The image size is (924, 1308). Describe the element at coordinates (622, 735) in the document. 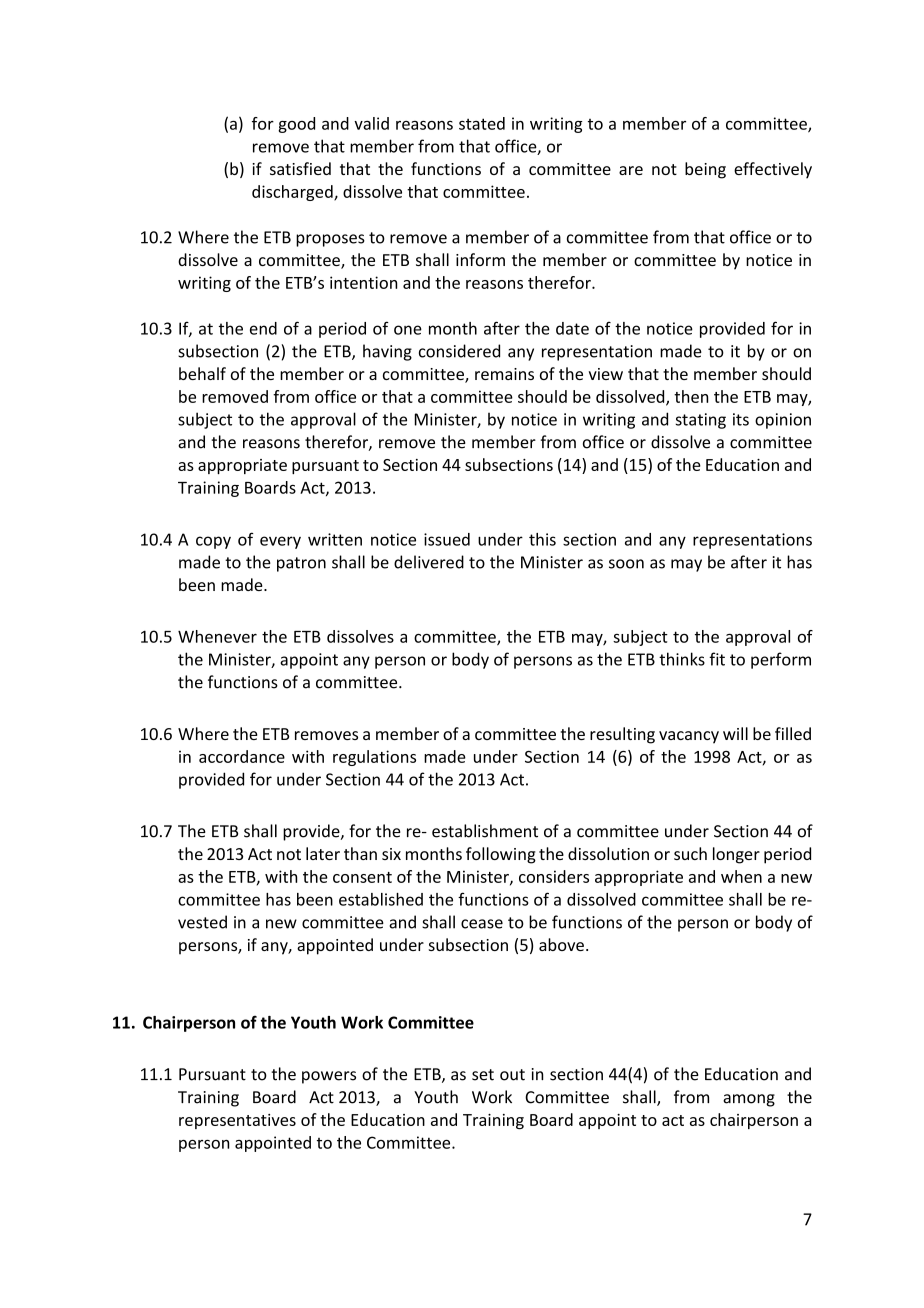

I see `resulting` at that location.
